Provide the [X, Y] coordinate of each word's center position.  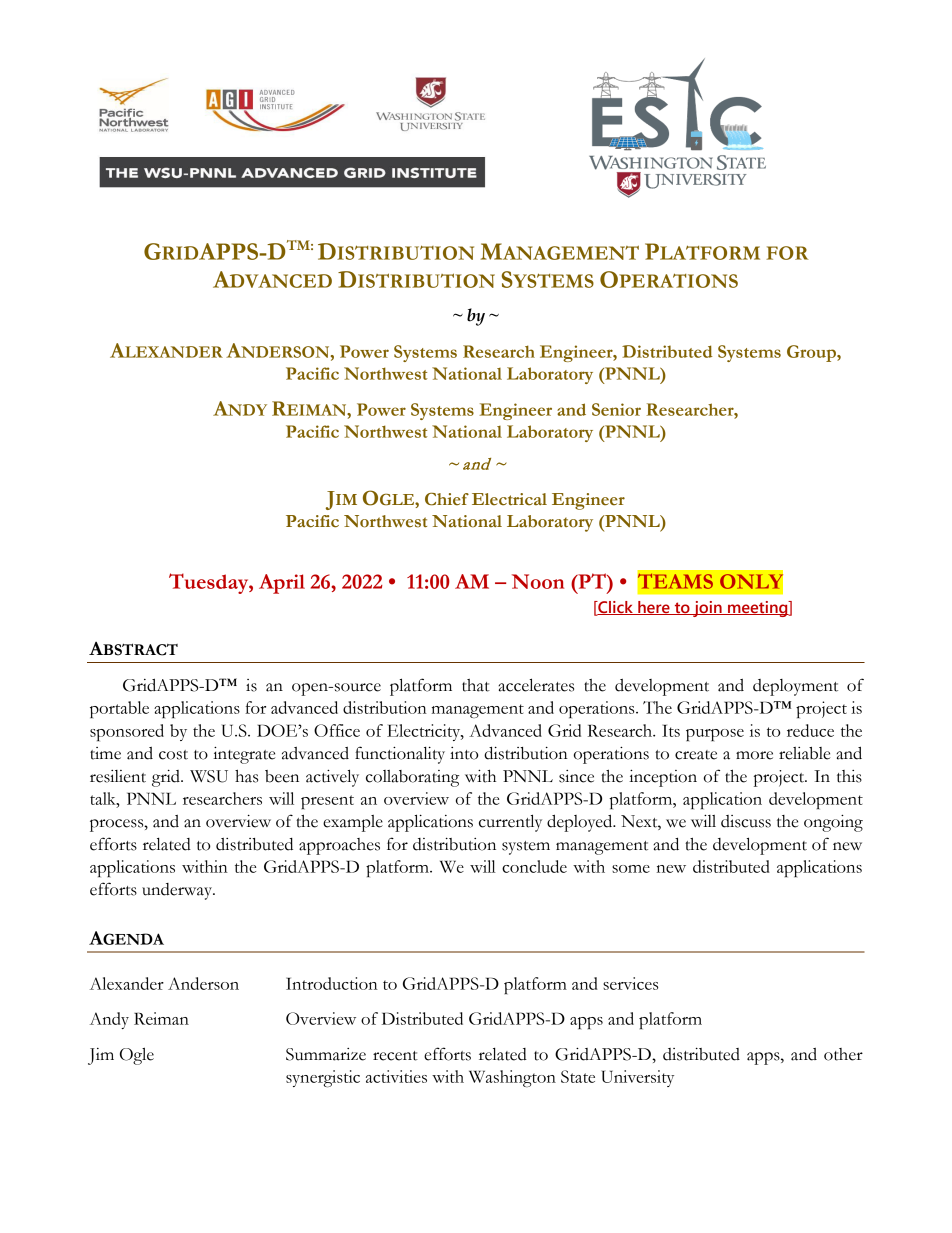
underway [178, 891]
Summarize [326, 1054]
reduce [810, 730]
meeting [758, 609]
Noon [538, 581]
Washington [512, 1078]
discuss [746, 821]
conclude [534, 866]
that [476, 685]
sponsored [127, 732]
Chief [447, 499]
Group [812, 353]
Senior [616, 409]
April [282, 584]
